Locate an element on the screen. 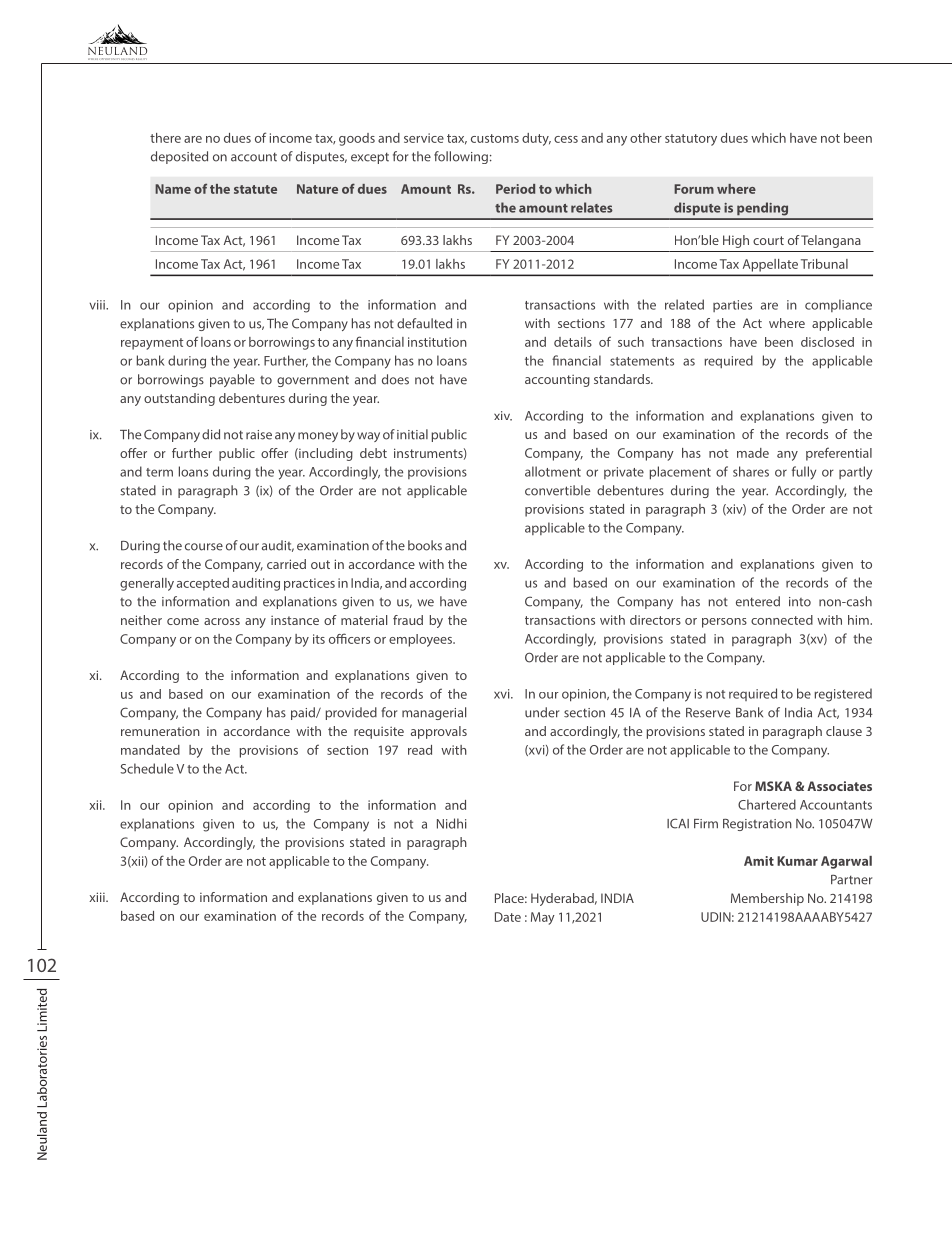 The width and height of the screenshot is (952, 1233). xiii is located at coordinates (98, 897).
